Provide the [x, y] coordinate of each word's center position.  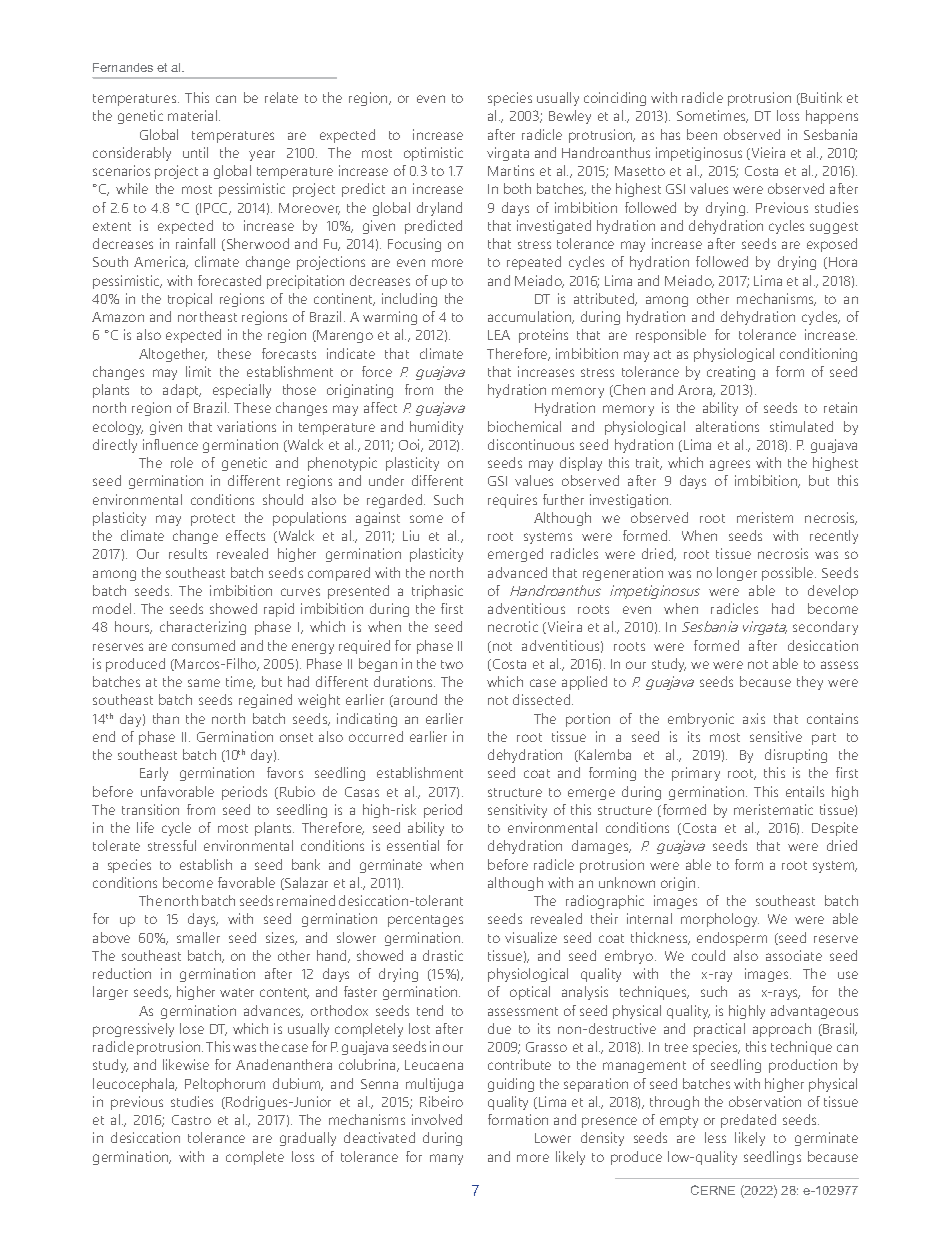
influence [170, 444]
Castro [191, 1120]
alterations [727, 426]
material [194, 115]
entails [805, 791]
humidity [436, 428]
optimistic [433, 154]
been [702, 134]
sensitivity [517, 811]
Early [154, 774]
